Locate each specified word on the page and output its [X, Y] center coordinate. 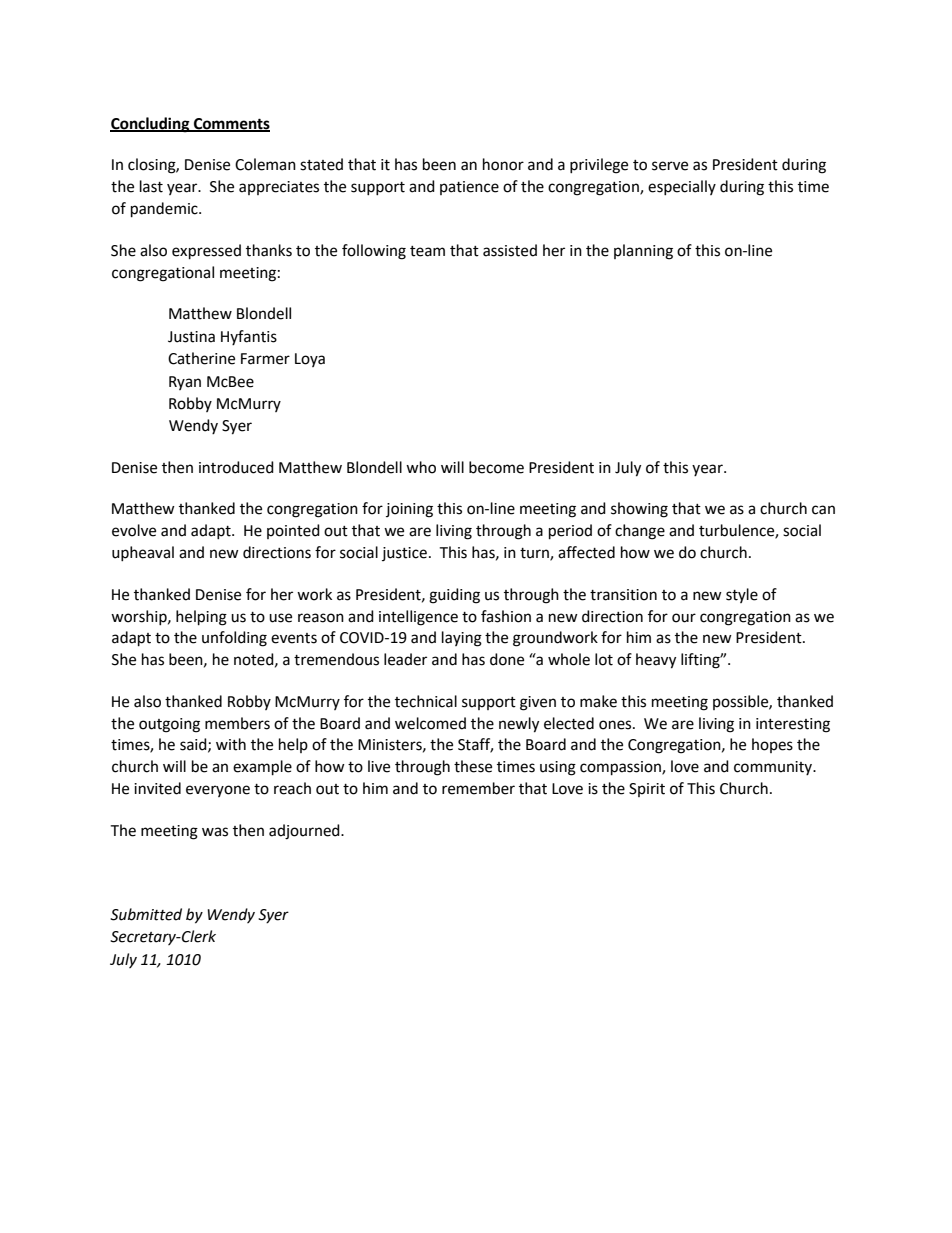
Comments [231, 124]
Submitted [146, 914]
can [823, 510]
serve [670, 166]
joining [409, 510]
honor [503, 164]
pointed [293, 531]
